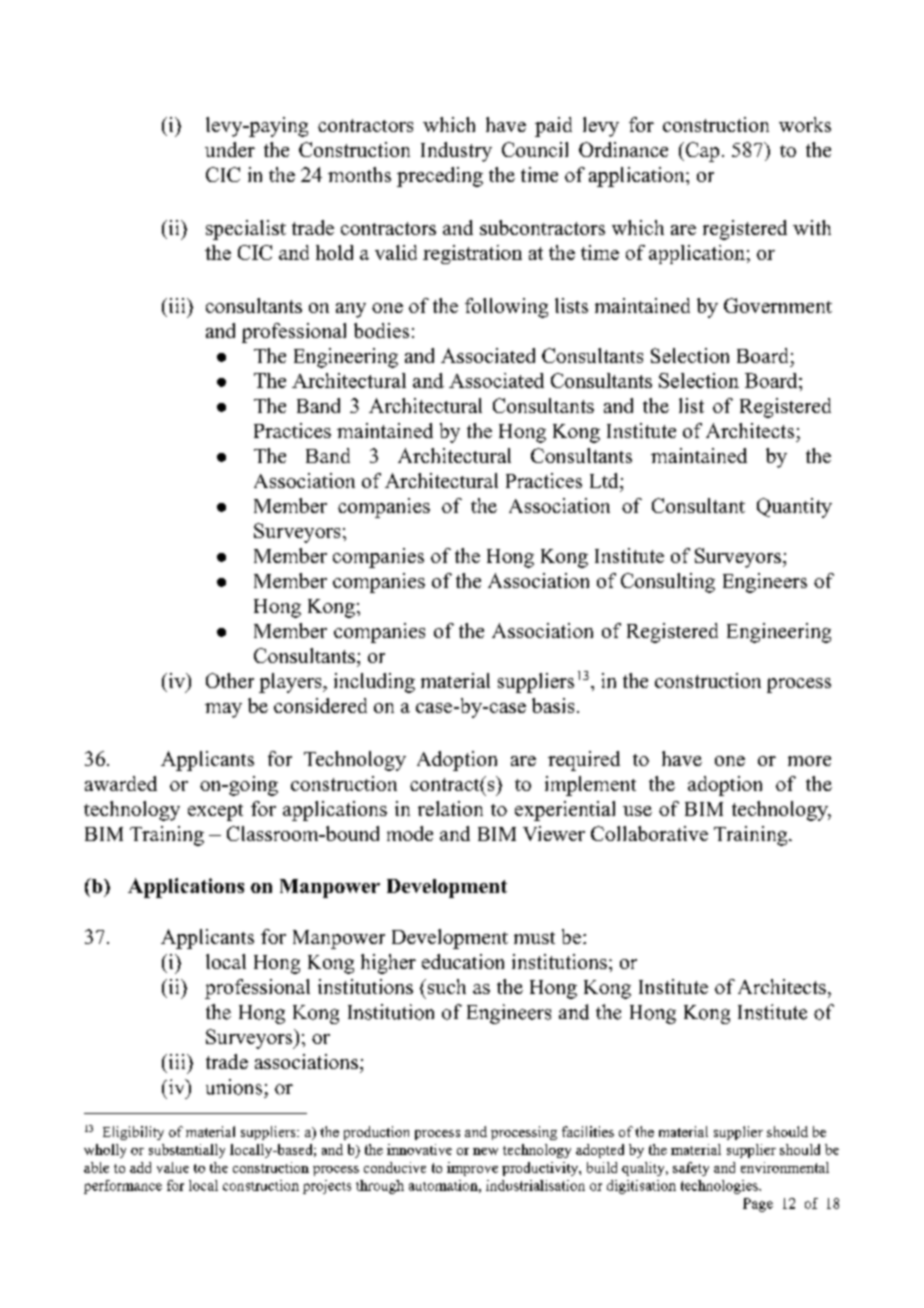 This screenshot has height=1308, width=924. Describe the element at coordinates (472, 1169) in the screenshot. I see `improve` at that location.
